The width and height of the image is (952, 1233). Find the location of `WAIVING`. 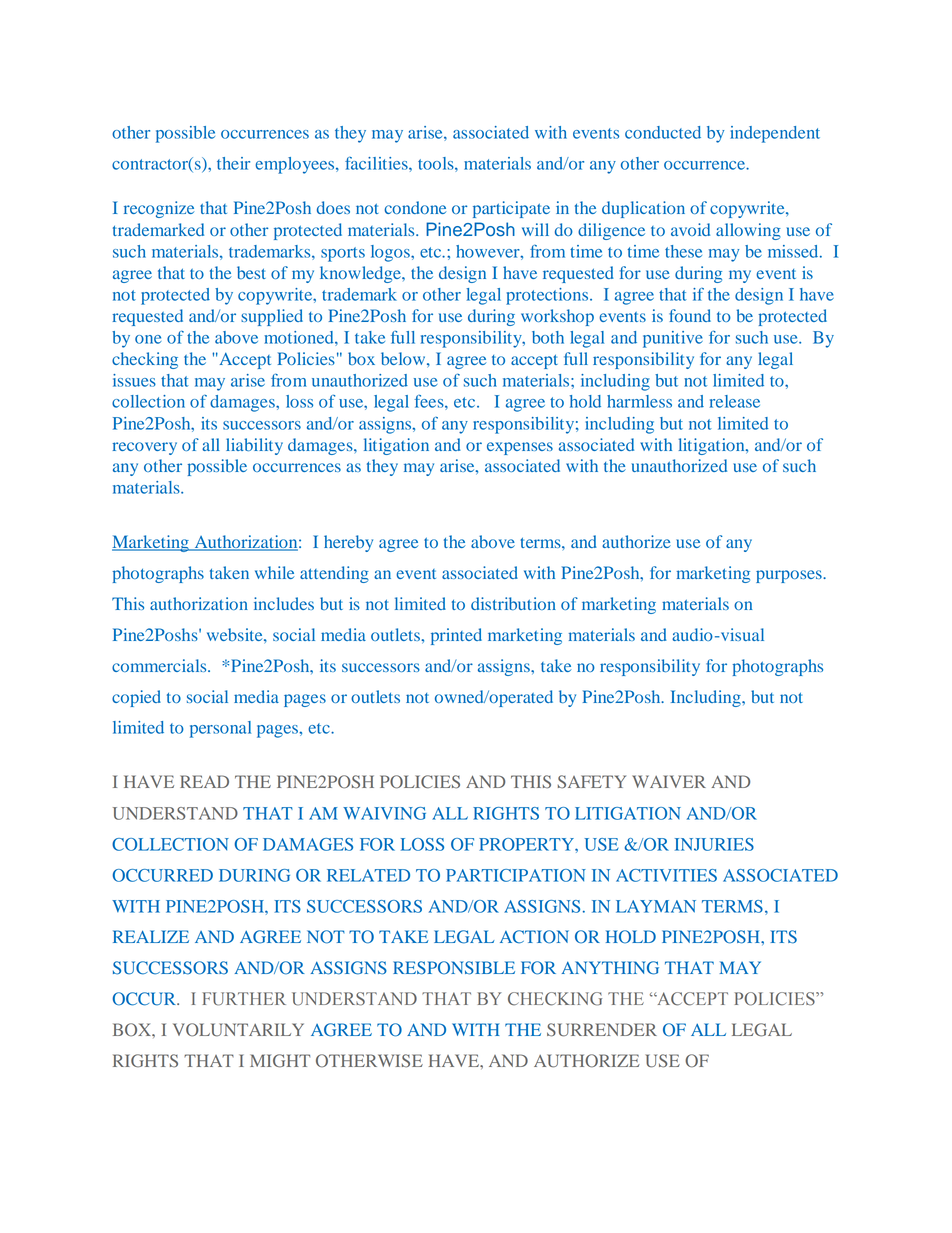

WAIVING is located at coordinates (384, 813).
